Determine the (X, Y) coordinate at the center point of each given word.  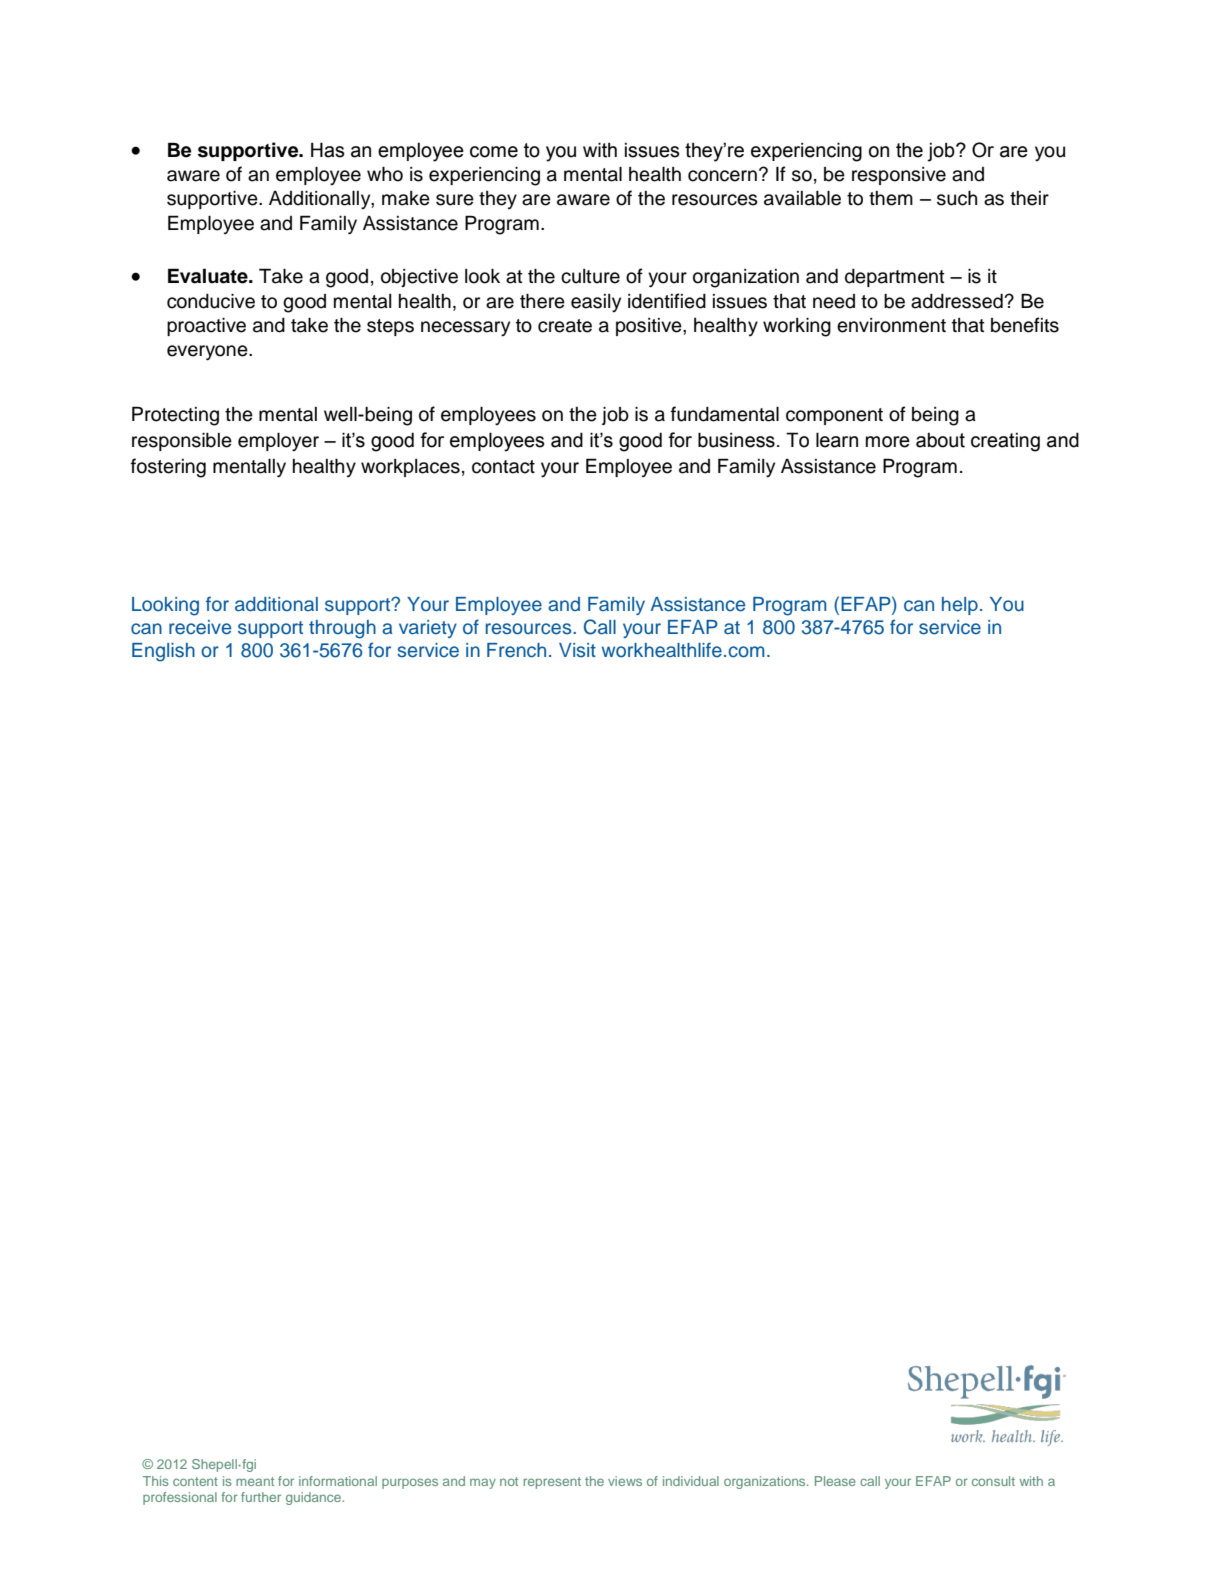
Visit (577, 650)
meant (255, 1481)
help (960, 606)
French (516, 650)
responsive (899, 176)
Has (327, 150)
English (163, 652)
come (494, 152)
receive (200, 627)
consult (993, 1481)
